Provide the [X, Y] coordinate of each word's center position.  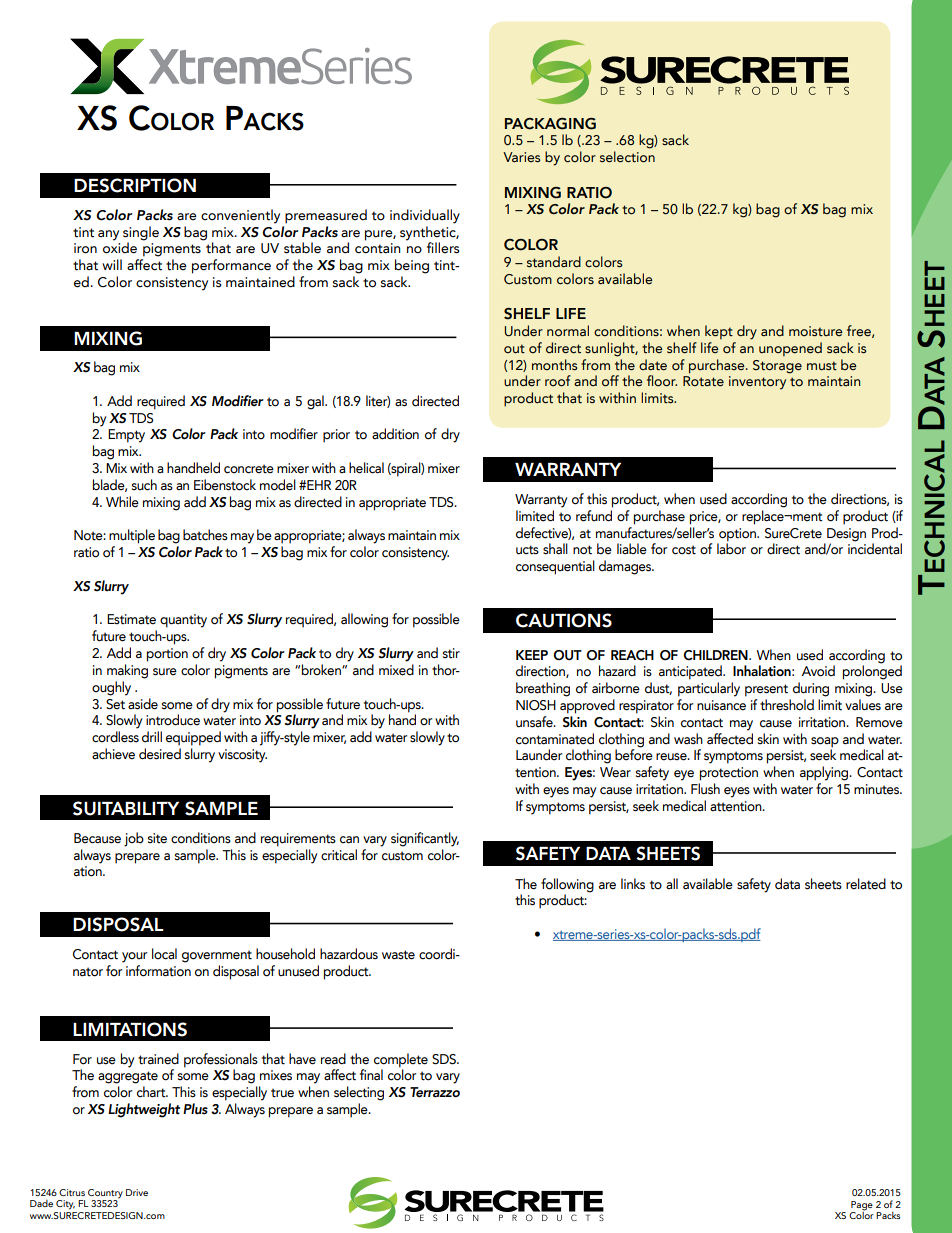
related [866, 884]
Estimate [131, 619]
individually [425, 216]
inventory [757, 383]
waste [398, 955]
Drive [137, 1192]
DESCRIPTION [135, 185]
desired [160, 754]
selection [627, 157]
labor [731, 548]
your [134, 957]
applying [825, 773]
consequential [555, 567]
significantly [425, 839]
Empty [126, 436]
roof [558, 381]
